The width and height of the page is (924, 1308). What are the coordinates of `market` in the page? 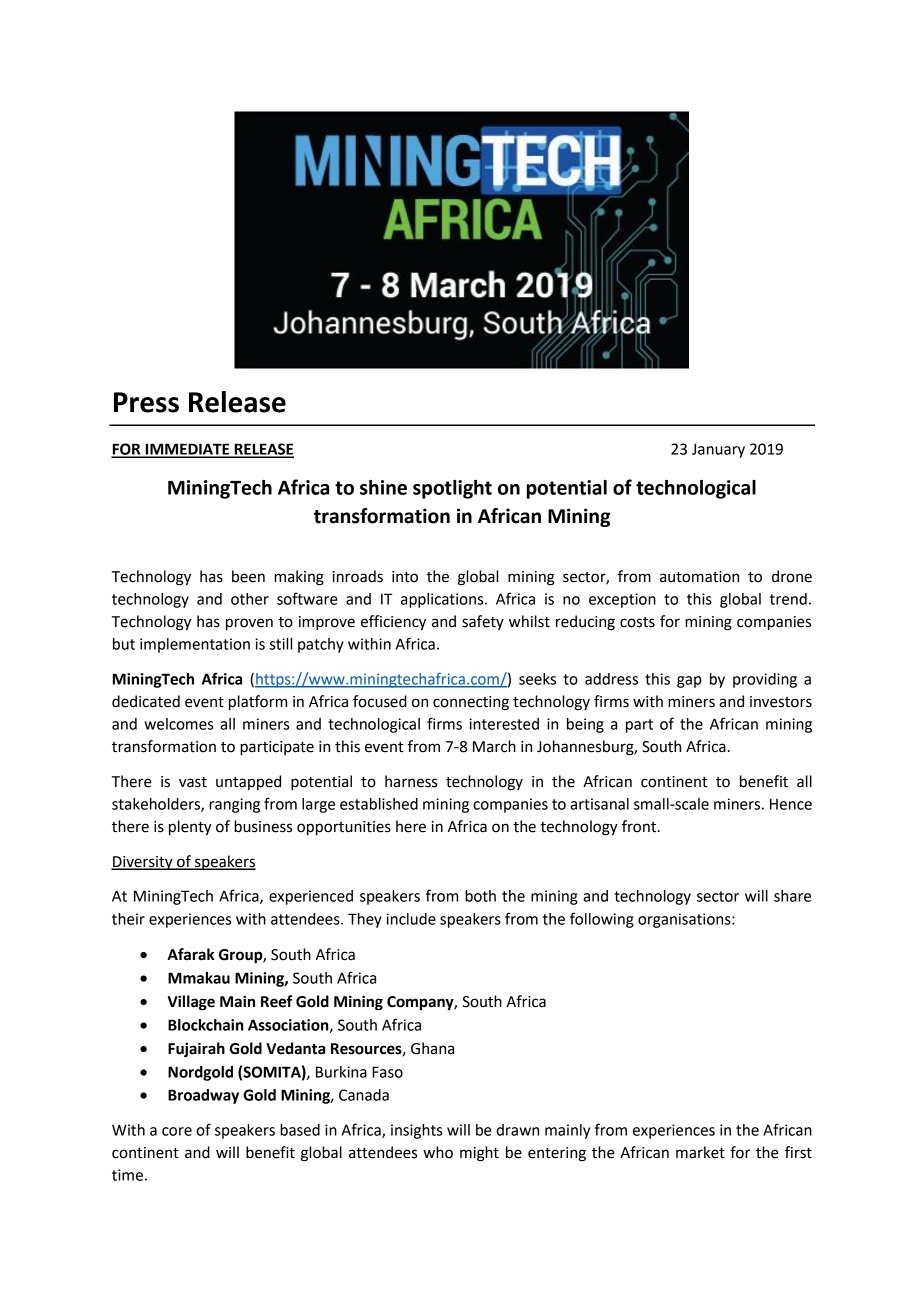 It's located at (700, 1152).
